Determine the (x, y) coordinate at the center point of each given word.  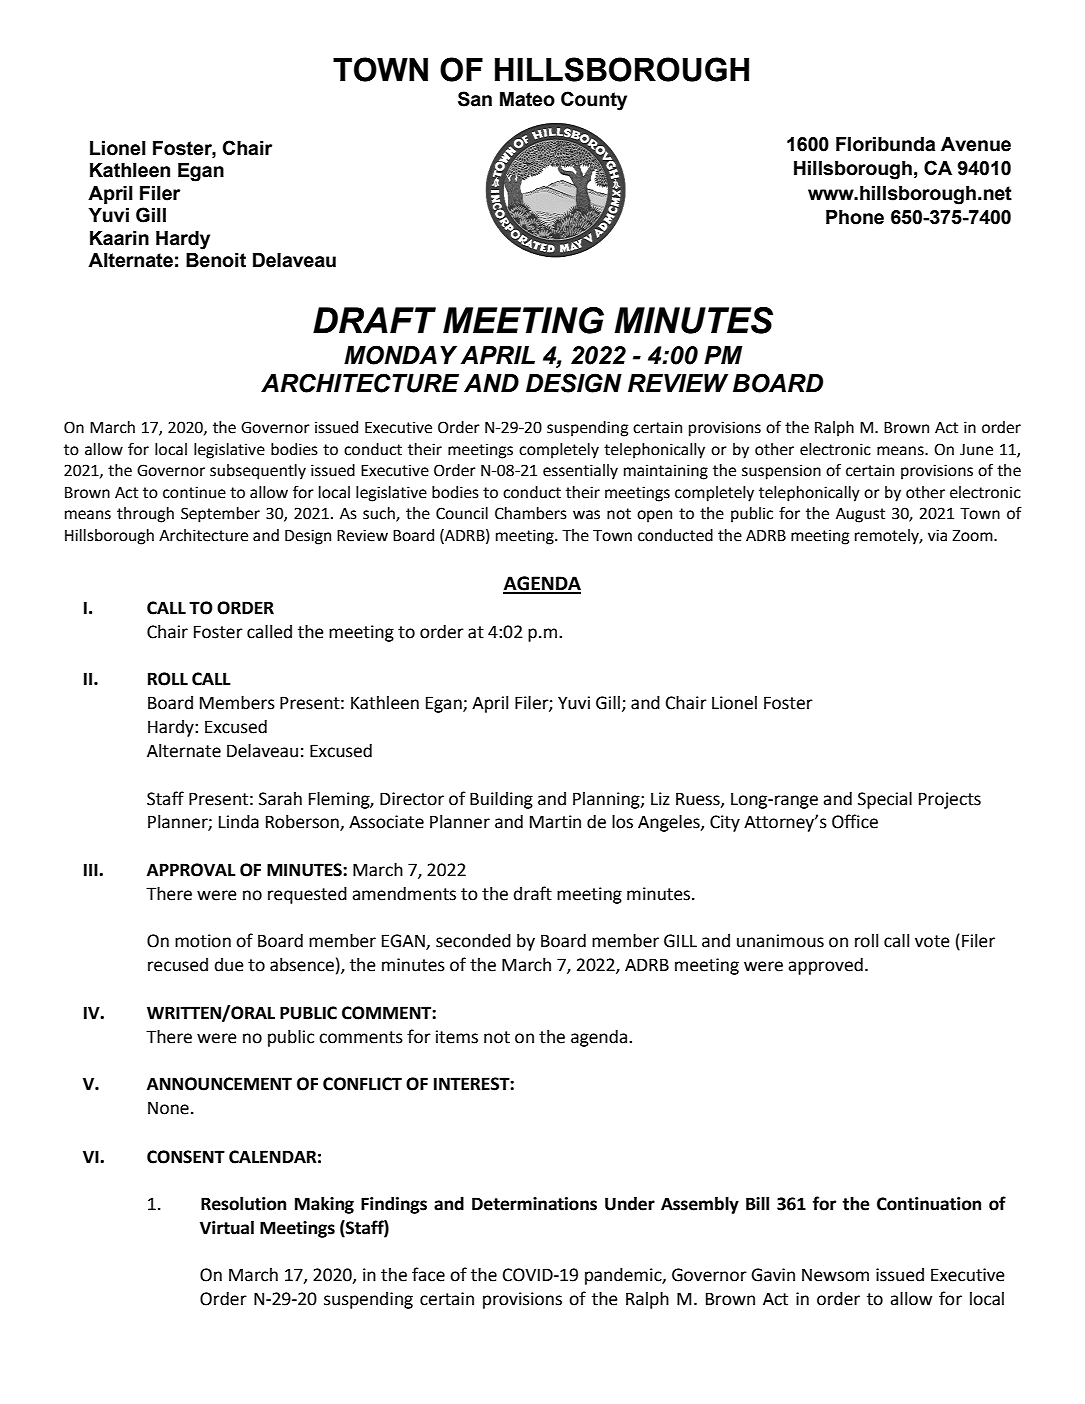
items (457, 1037)
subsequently (258, 472)
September (220, 515)
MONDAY (400, 355)
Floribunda (885, 144)
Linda (239, 822)
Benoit (216, 260)
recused (178, 965)
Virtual (227, 1228)
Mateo (527, 99)
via (937, 535)
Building (501, 800)
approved (825, 966)
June (976, 450)
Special (885, 800)
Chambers (531, 513)
